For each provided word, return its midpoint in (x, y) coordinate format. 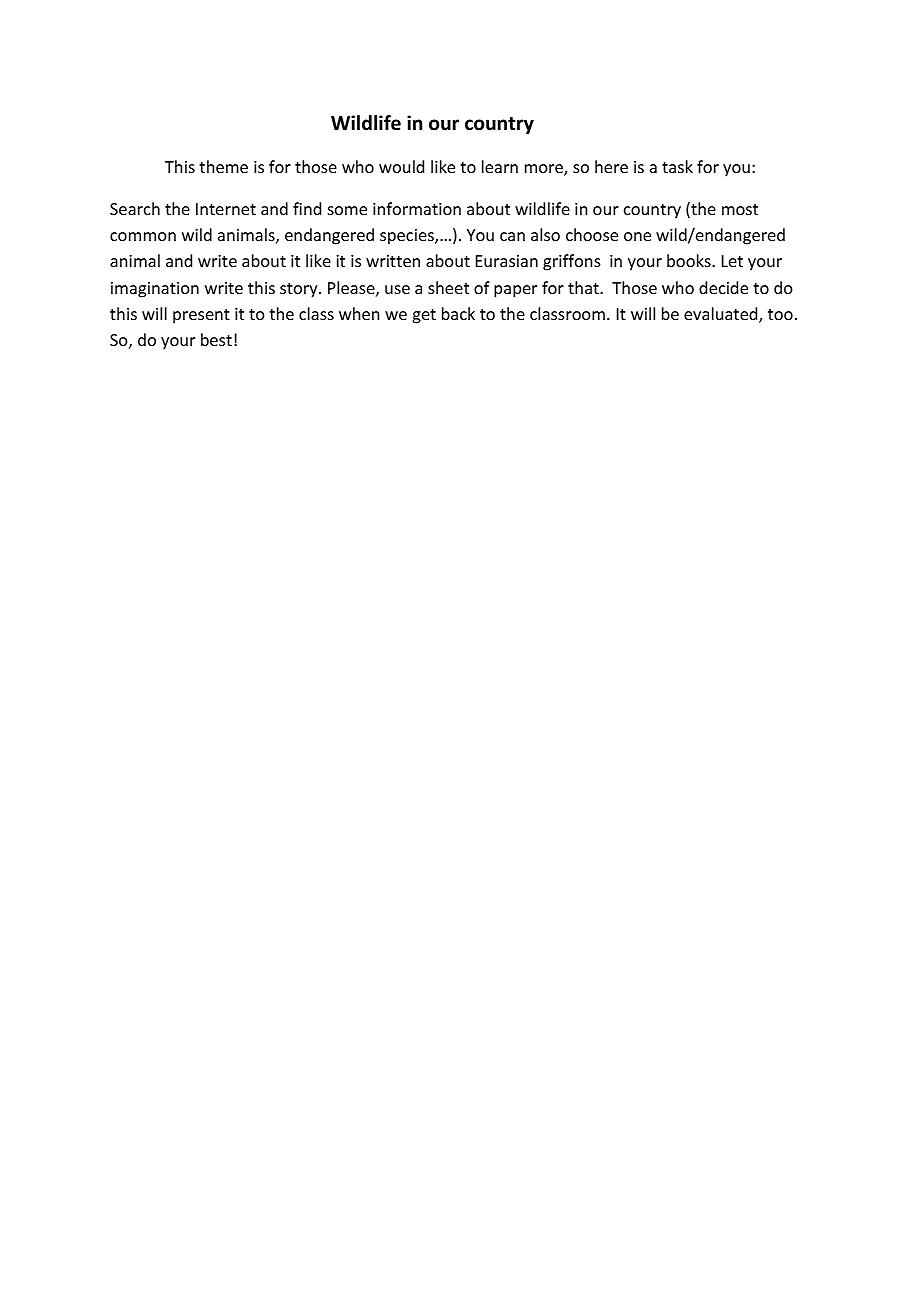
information (417, 208)
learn (500, 166)
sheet (448, 287)
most (740, 209)
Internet (226, 209)
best (216, 339)
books (690, 260)
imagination (155, 290)
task (677, 166)
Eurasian (507, 261)
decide (723, 287)
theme (223, 166)
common (143, 236)
